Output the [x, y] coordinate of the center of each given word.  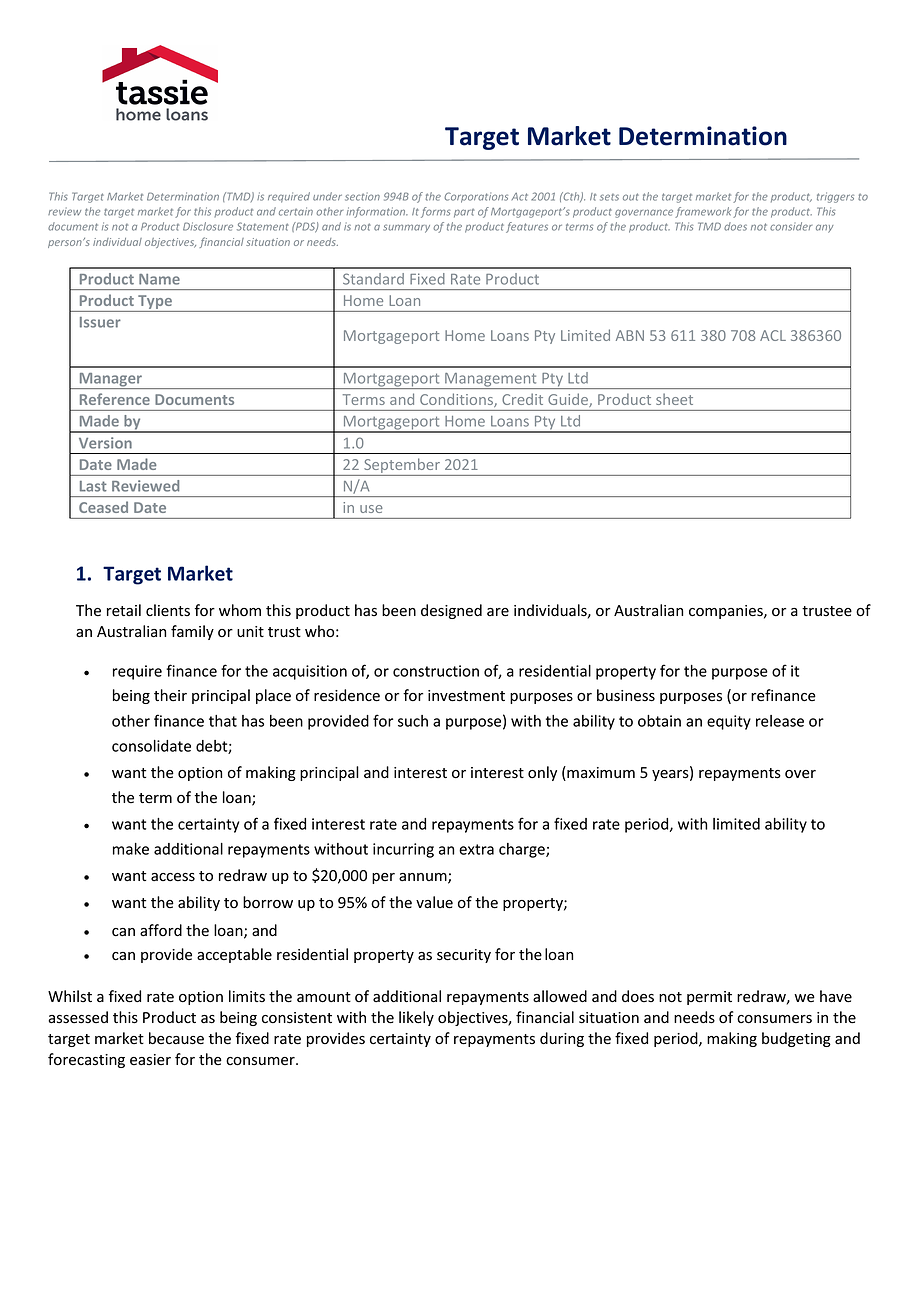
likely [416, 1018]
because [176, 1038]
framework [703, 212]
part [464, 213]
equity [729, 722]
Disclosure [208, 226]
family [192, 632]
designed [451, 611]
